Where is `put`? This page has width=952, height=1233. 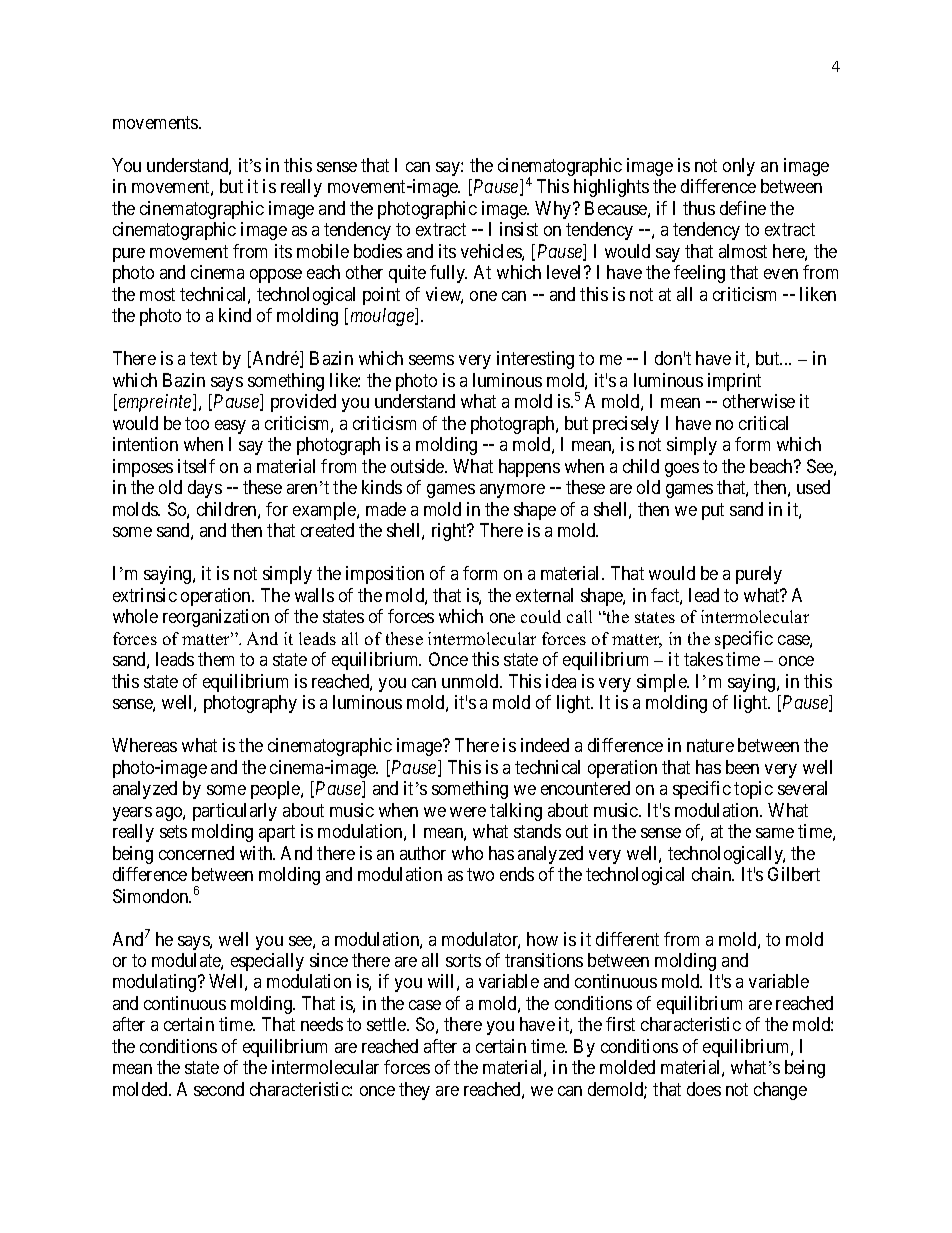 put is located at coordinates (713, 511).
